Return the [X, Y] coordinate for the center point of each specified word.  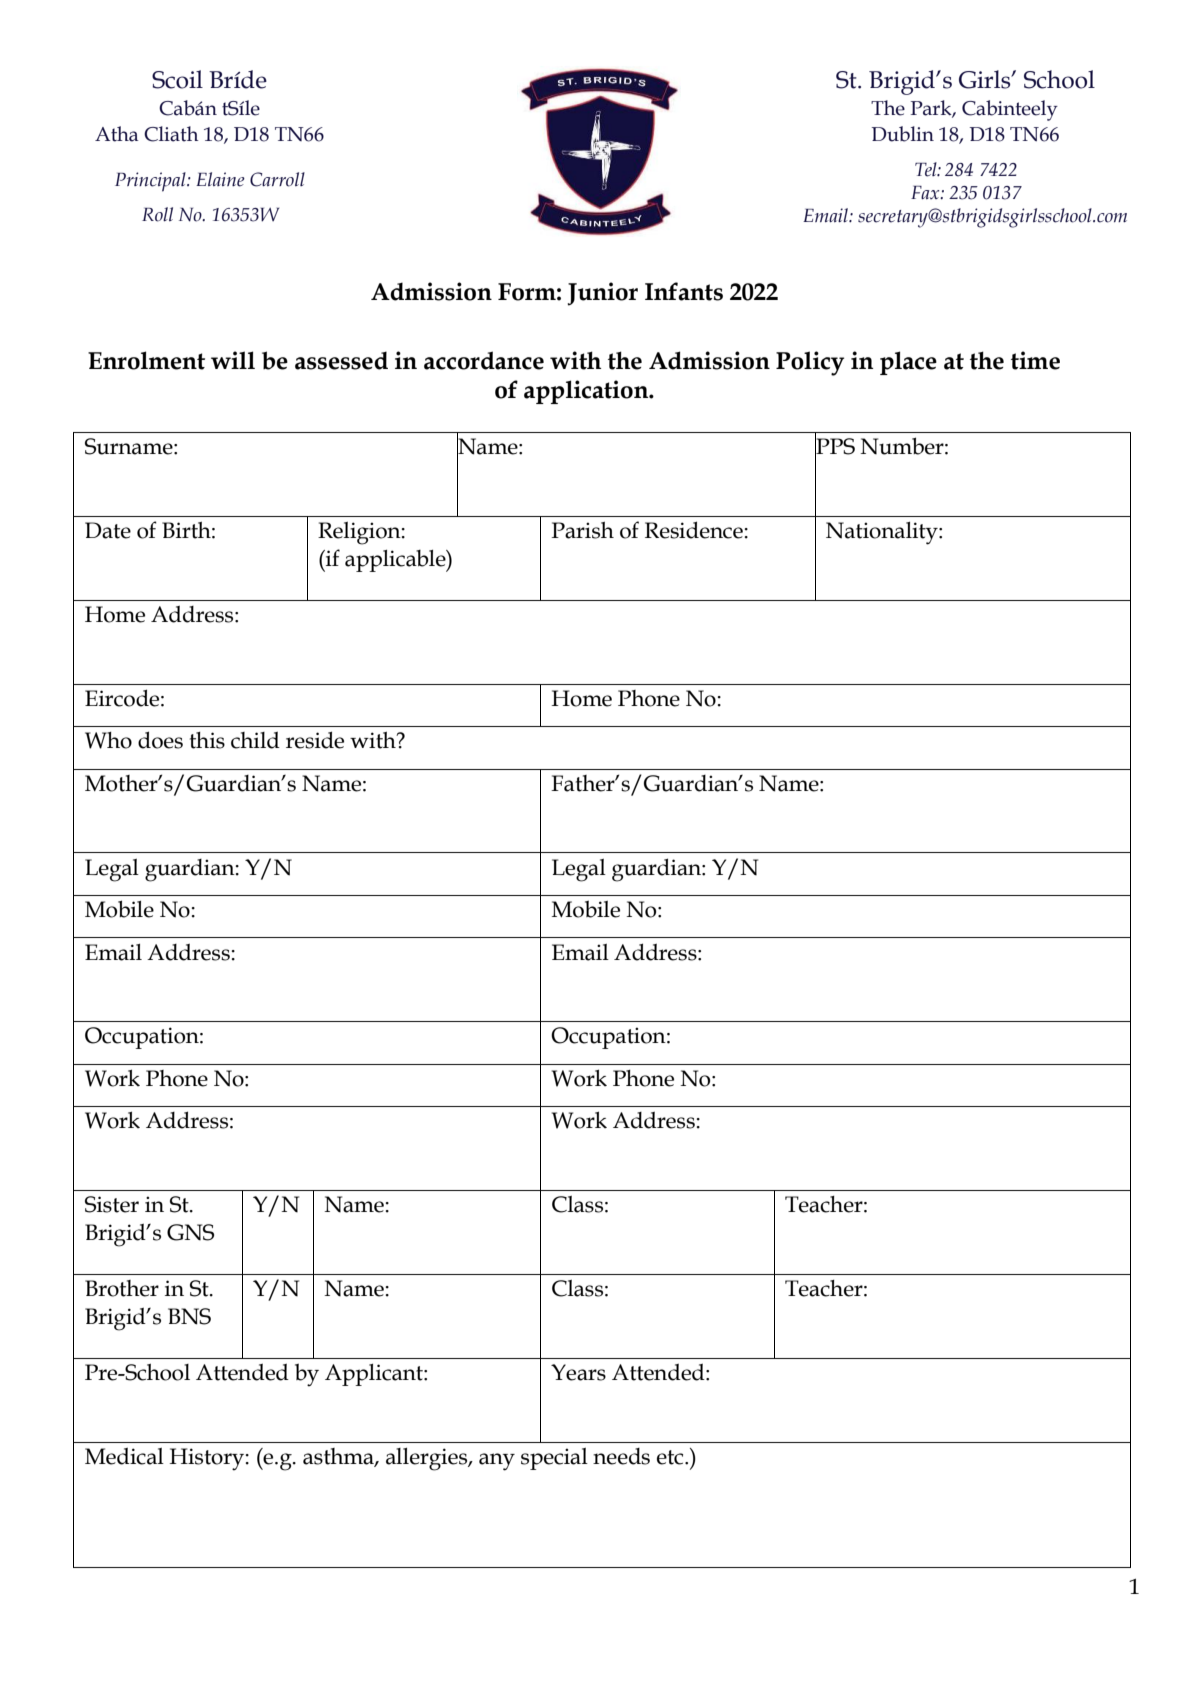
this [207, 740]
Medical [124, 1456]
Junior [603, 294]
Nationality [883, 533]
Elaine [220, 179]
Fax [926, 192]
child [255, 740]
